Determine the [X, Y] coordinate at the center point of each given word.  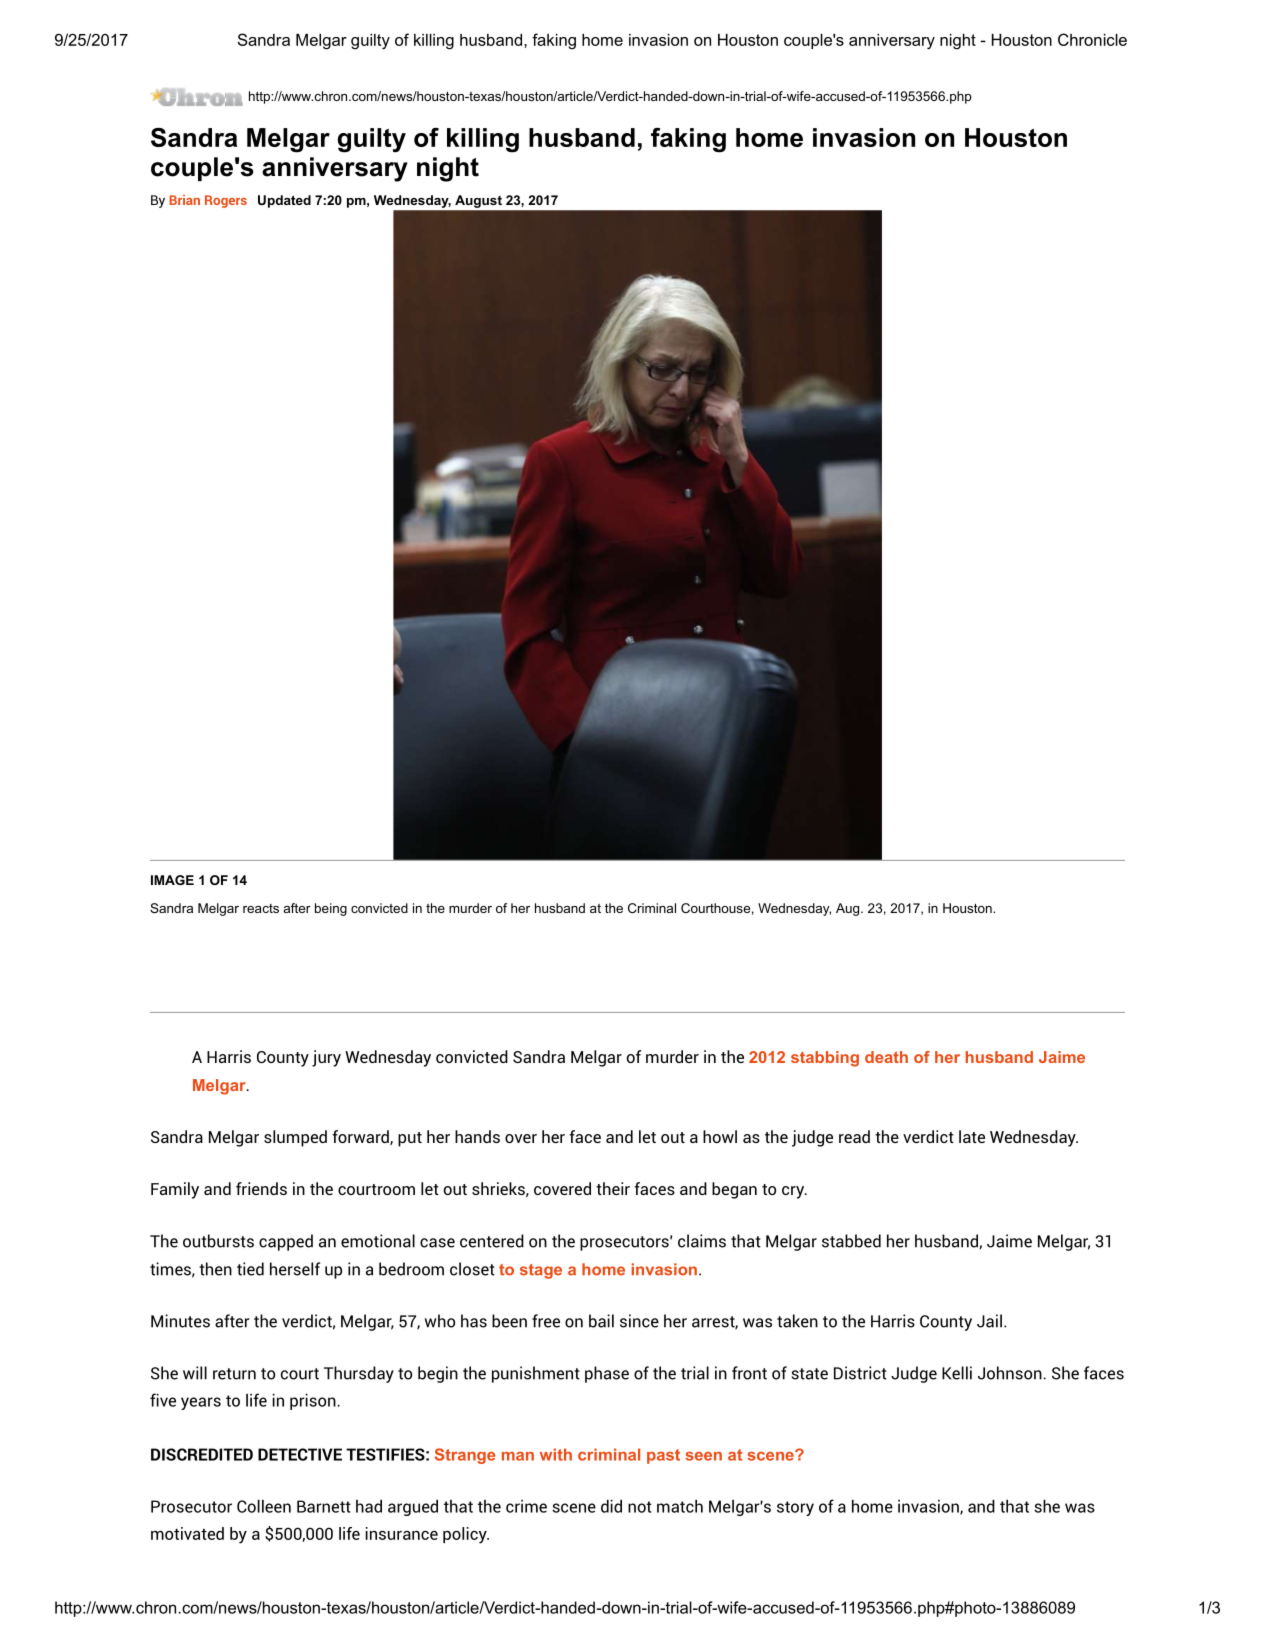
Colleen [264, 1506]
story [795, 1508]
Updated [284, 201]
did [611, 1506]
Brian [184, 200]
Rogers [226, 201]
